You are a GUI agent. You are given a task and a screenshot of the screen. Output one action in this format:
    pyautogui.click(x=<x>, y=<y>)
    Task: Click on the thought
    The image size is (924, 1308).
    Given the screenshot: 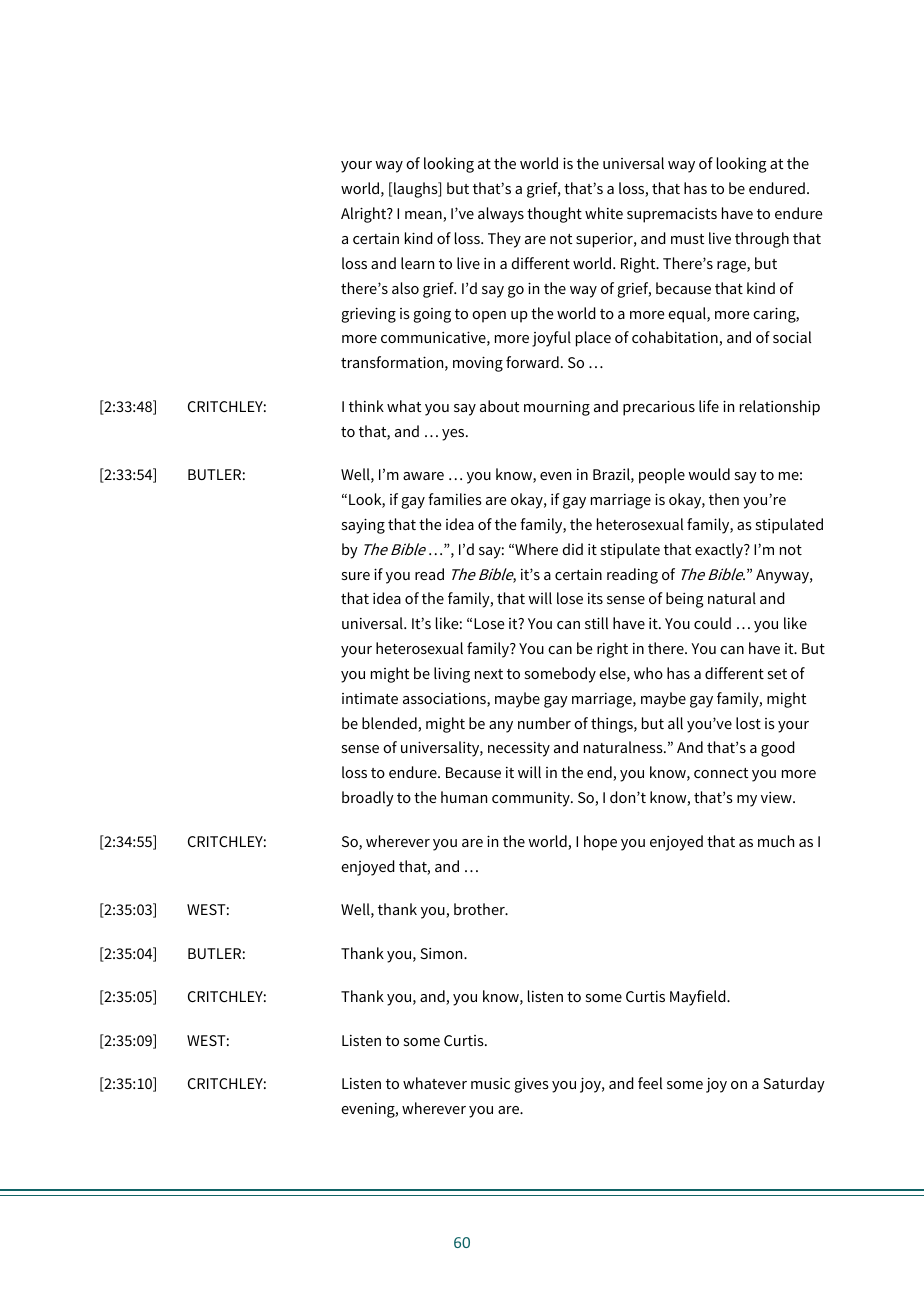 What is the action you would take?
    pyautogui.click(x=554, y=215)
